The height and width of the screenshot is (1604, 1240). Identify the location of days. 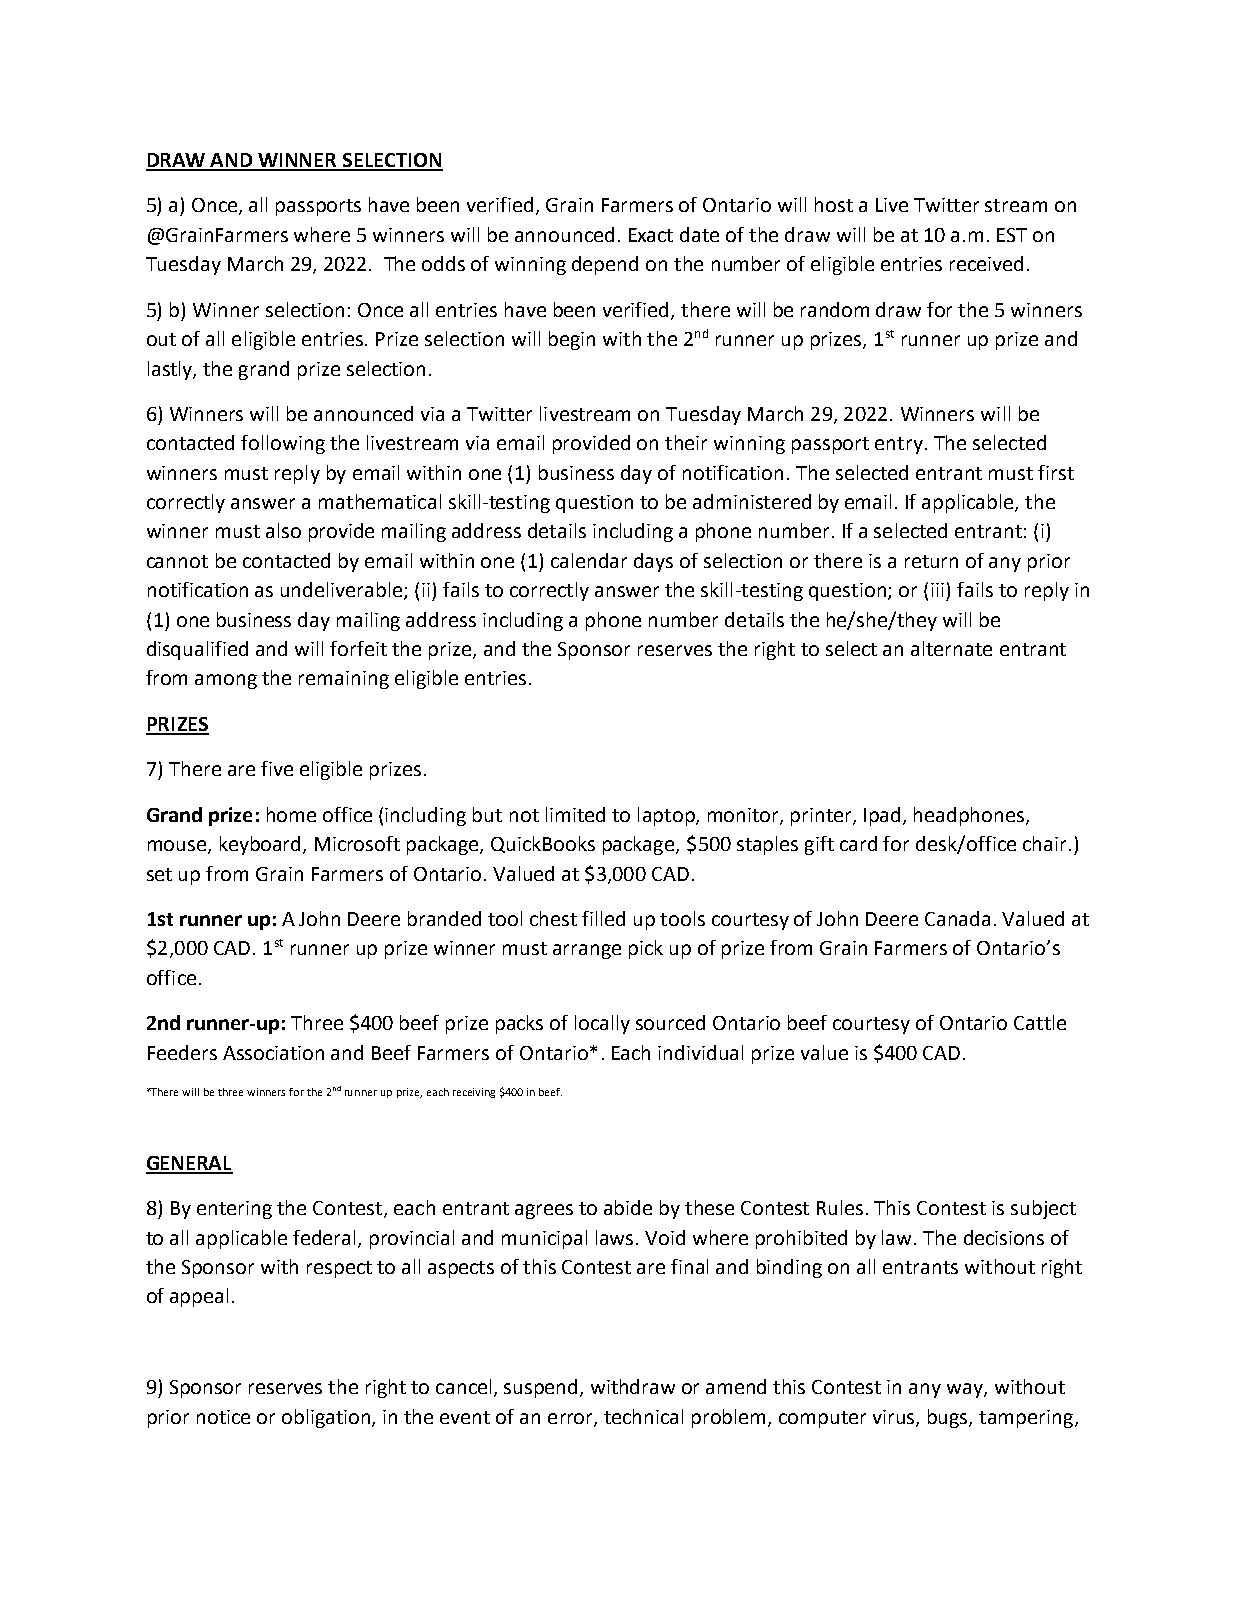
(653, 562).
